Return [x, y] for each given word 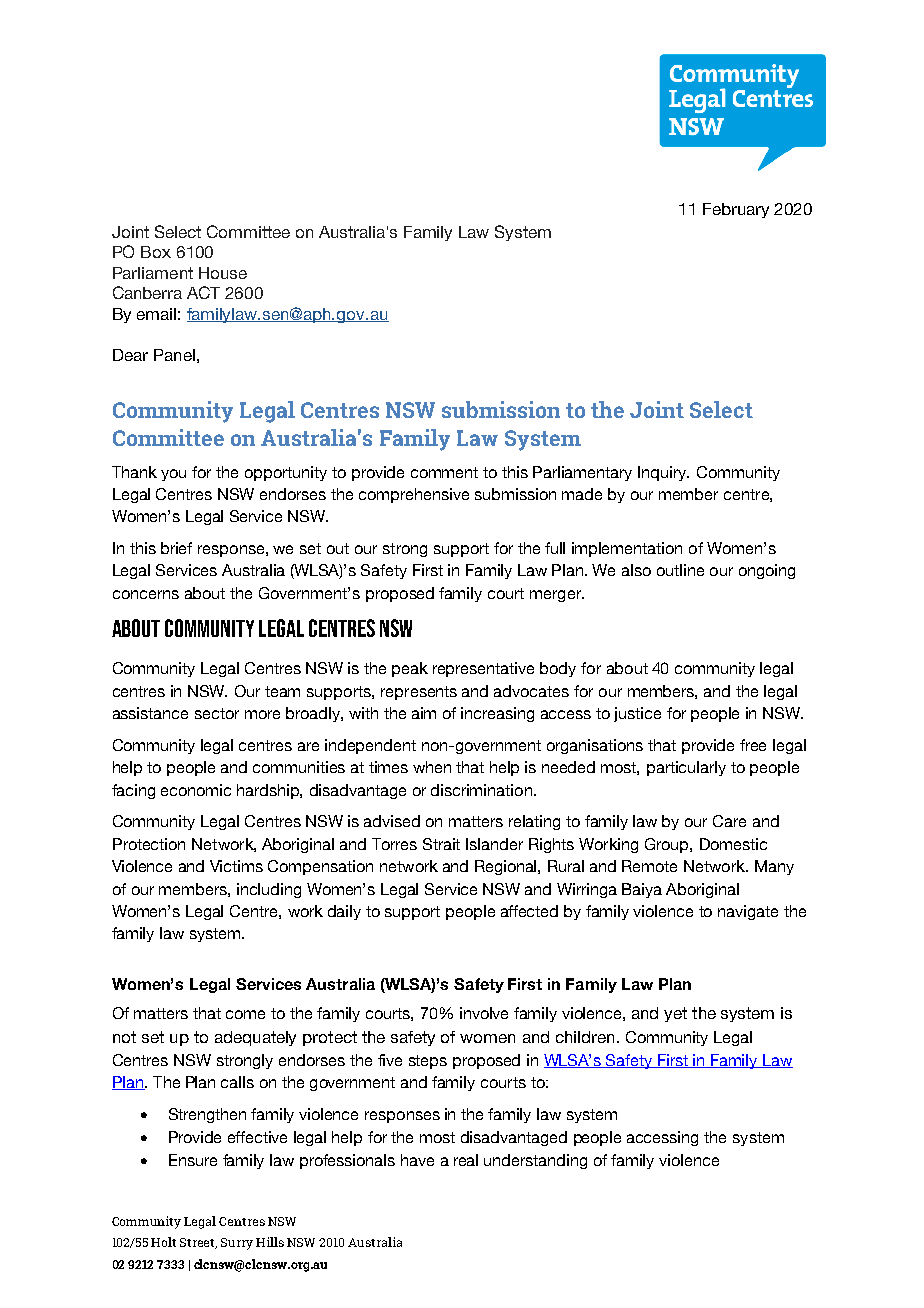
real [466, 1160]
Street [198, 1243]
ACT [203, 292]
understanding [535, 1161]
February [736, 210]
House [223, 273]
